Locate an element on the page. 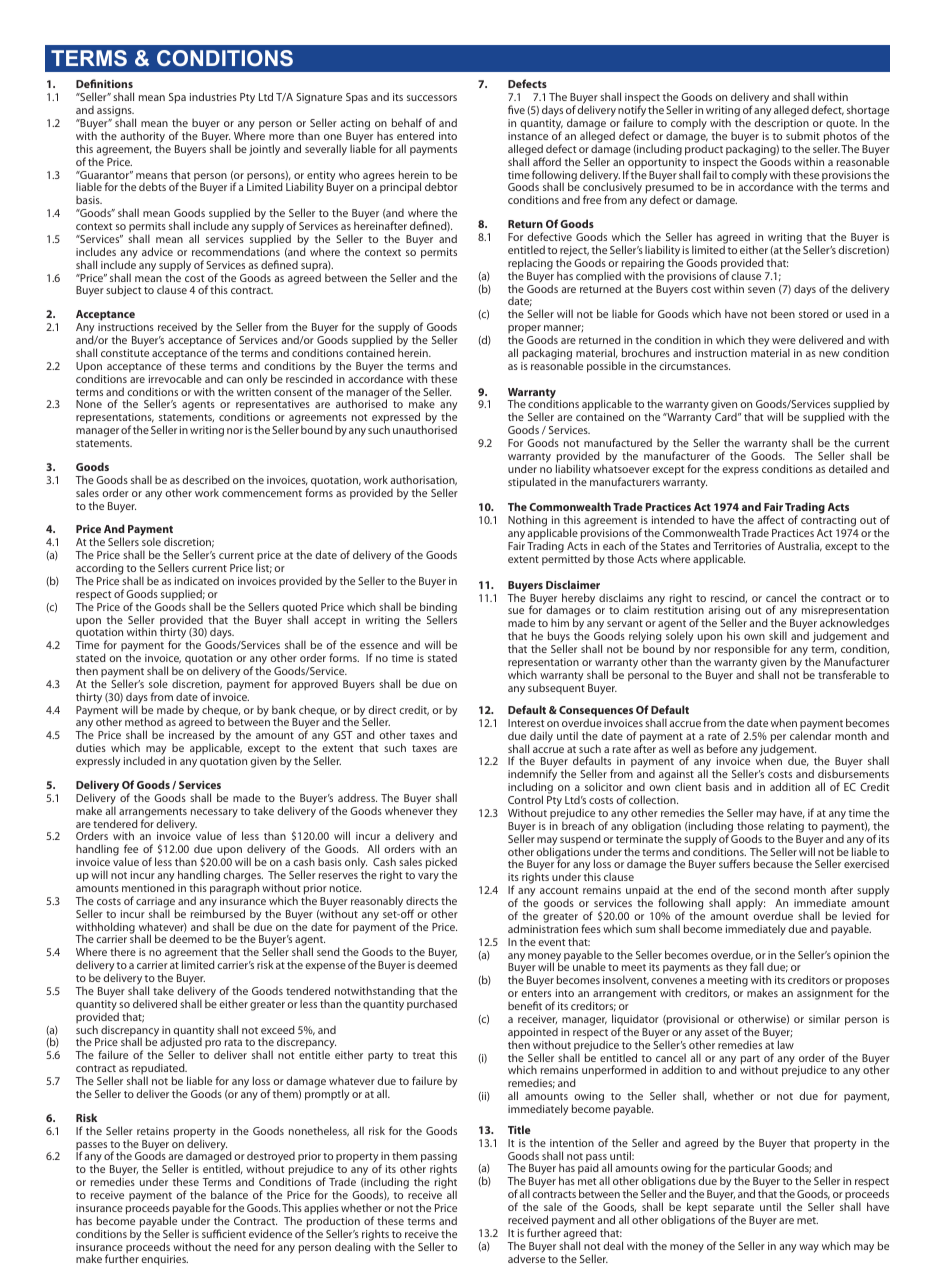 The height and width of the document is (1288, 934). event is located at coordinates (551, 942).
